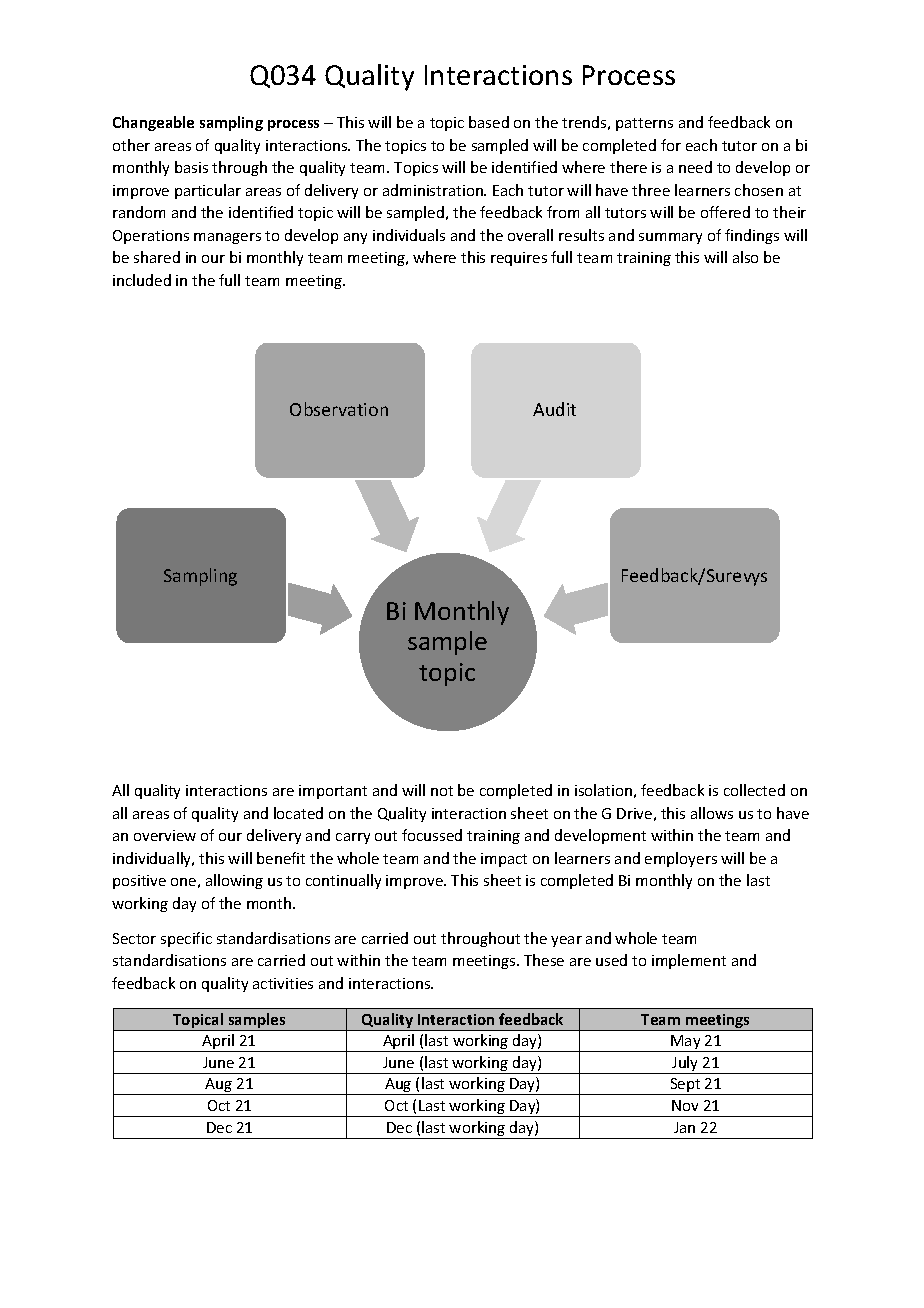  What do you see at coordinates (339, 409) in the page?
I see `Observation` at bounding box center [339, 409].
